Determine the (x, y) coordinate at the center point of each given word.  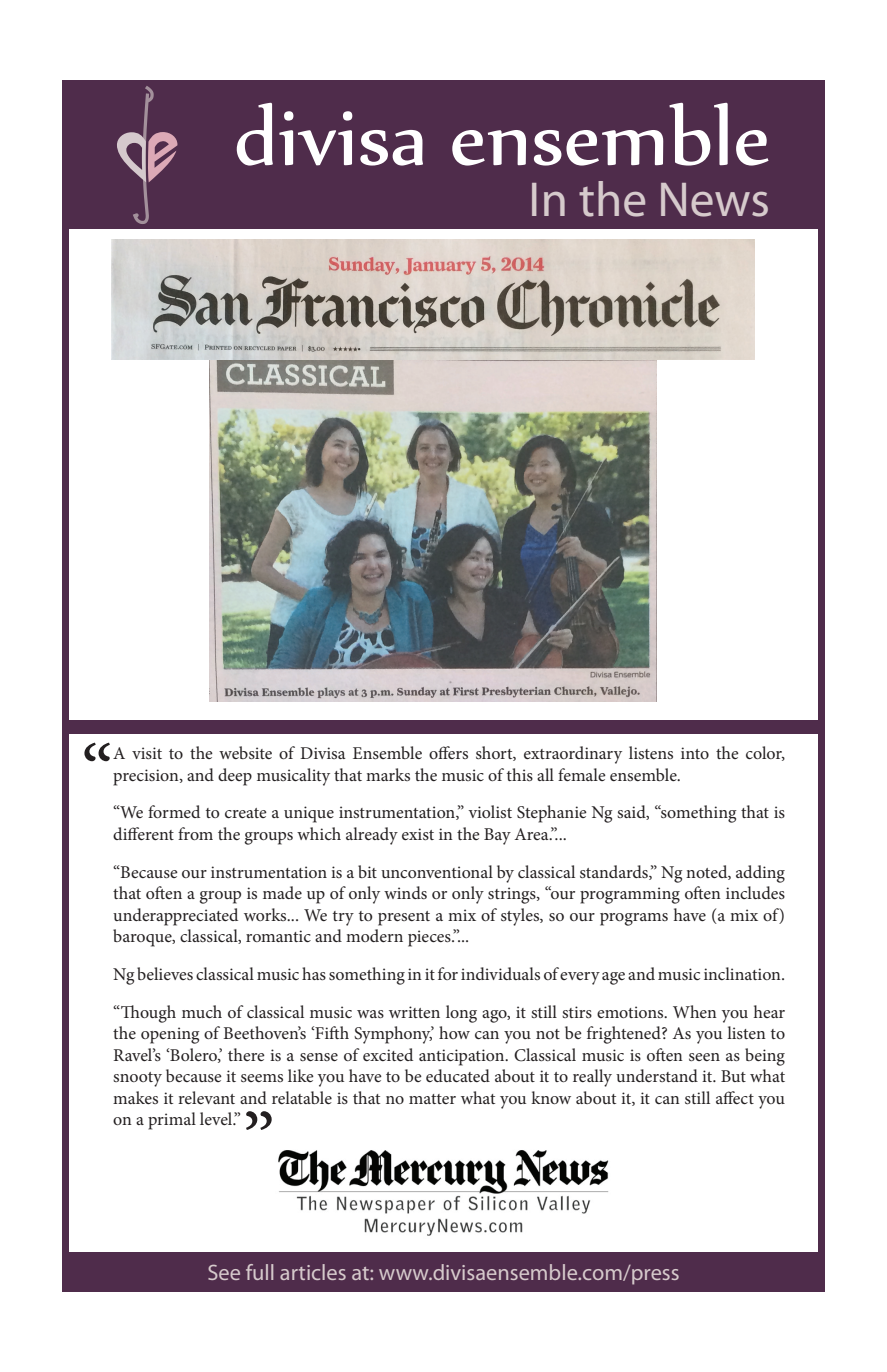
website (245, 752)
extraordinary (573, 755)
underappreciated (175, 917)
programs (634, 919)
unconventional (437, 871)
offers (448, 752)
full (259, 1272)
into (695, 753)
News (714, 200)
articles (313, 1272)
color (765, 753)
